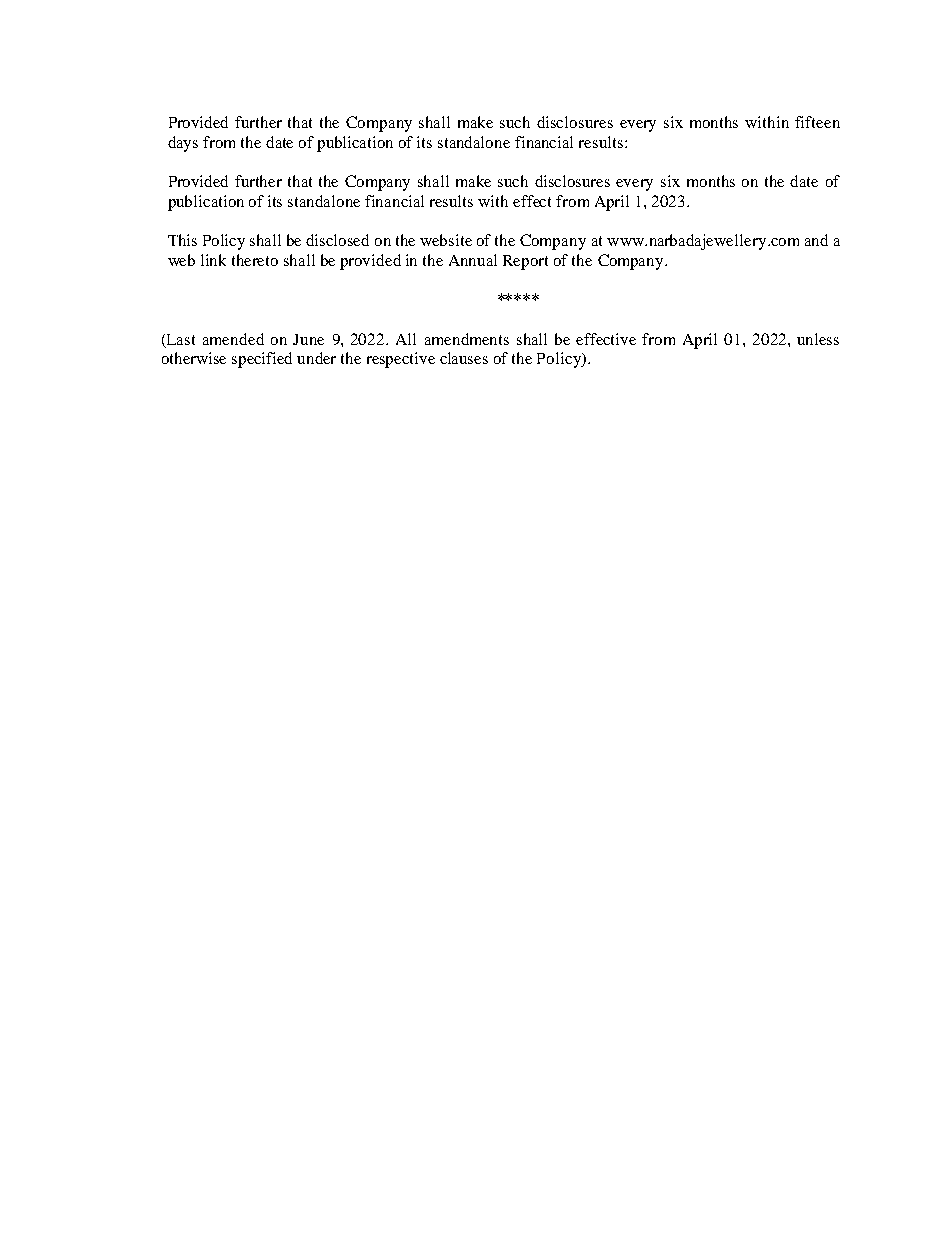 The width and height of the page is (952, 1233). I want to click on Report, so click(525, 262).
